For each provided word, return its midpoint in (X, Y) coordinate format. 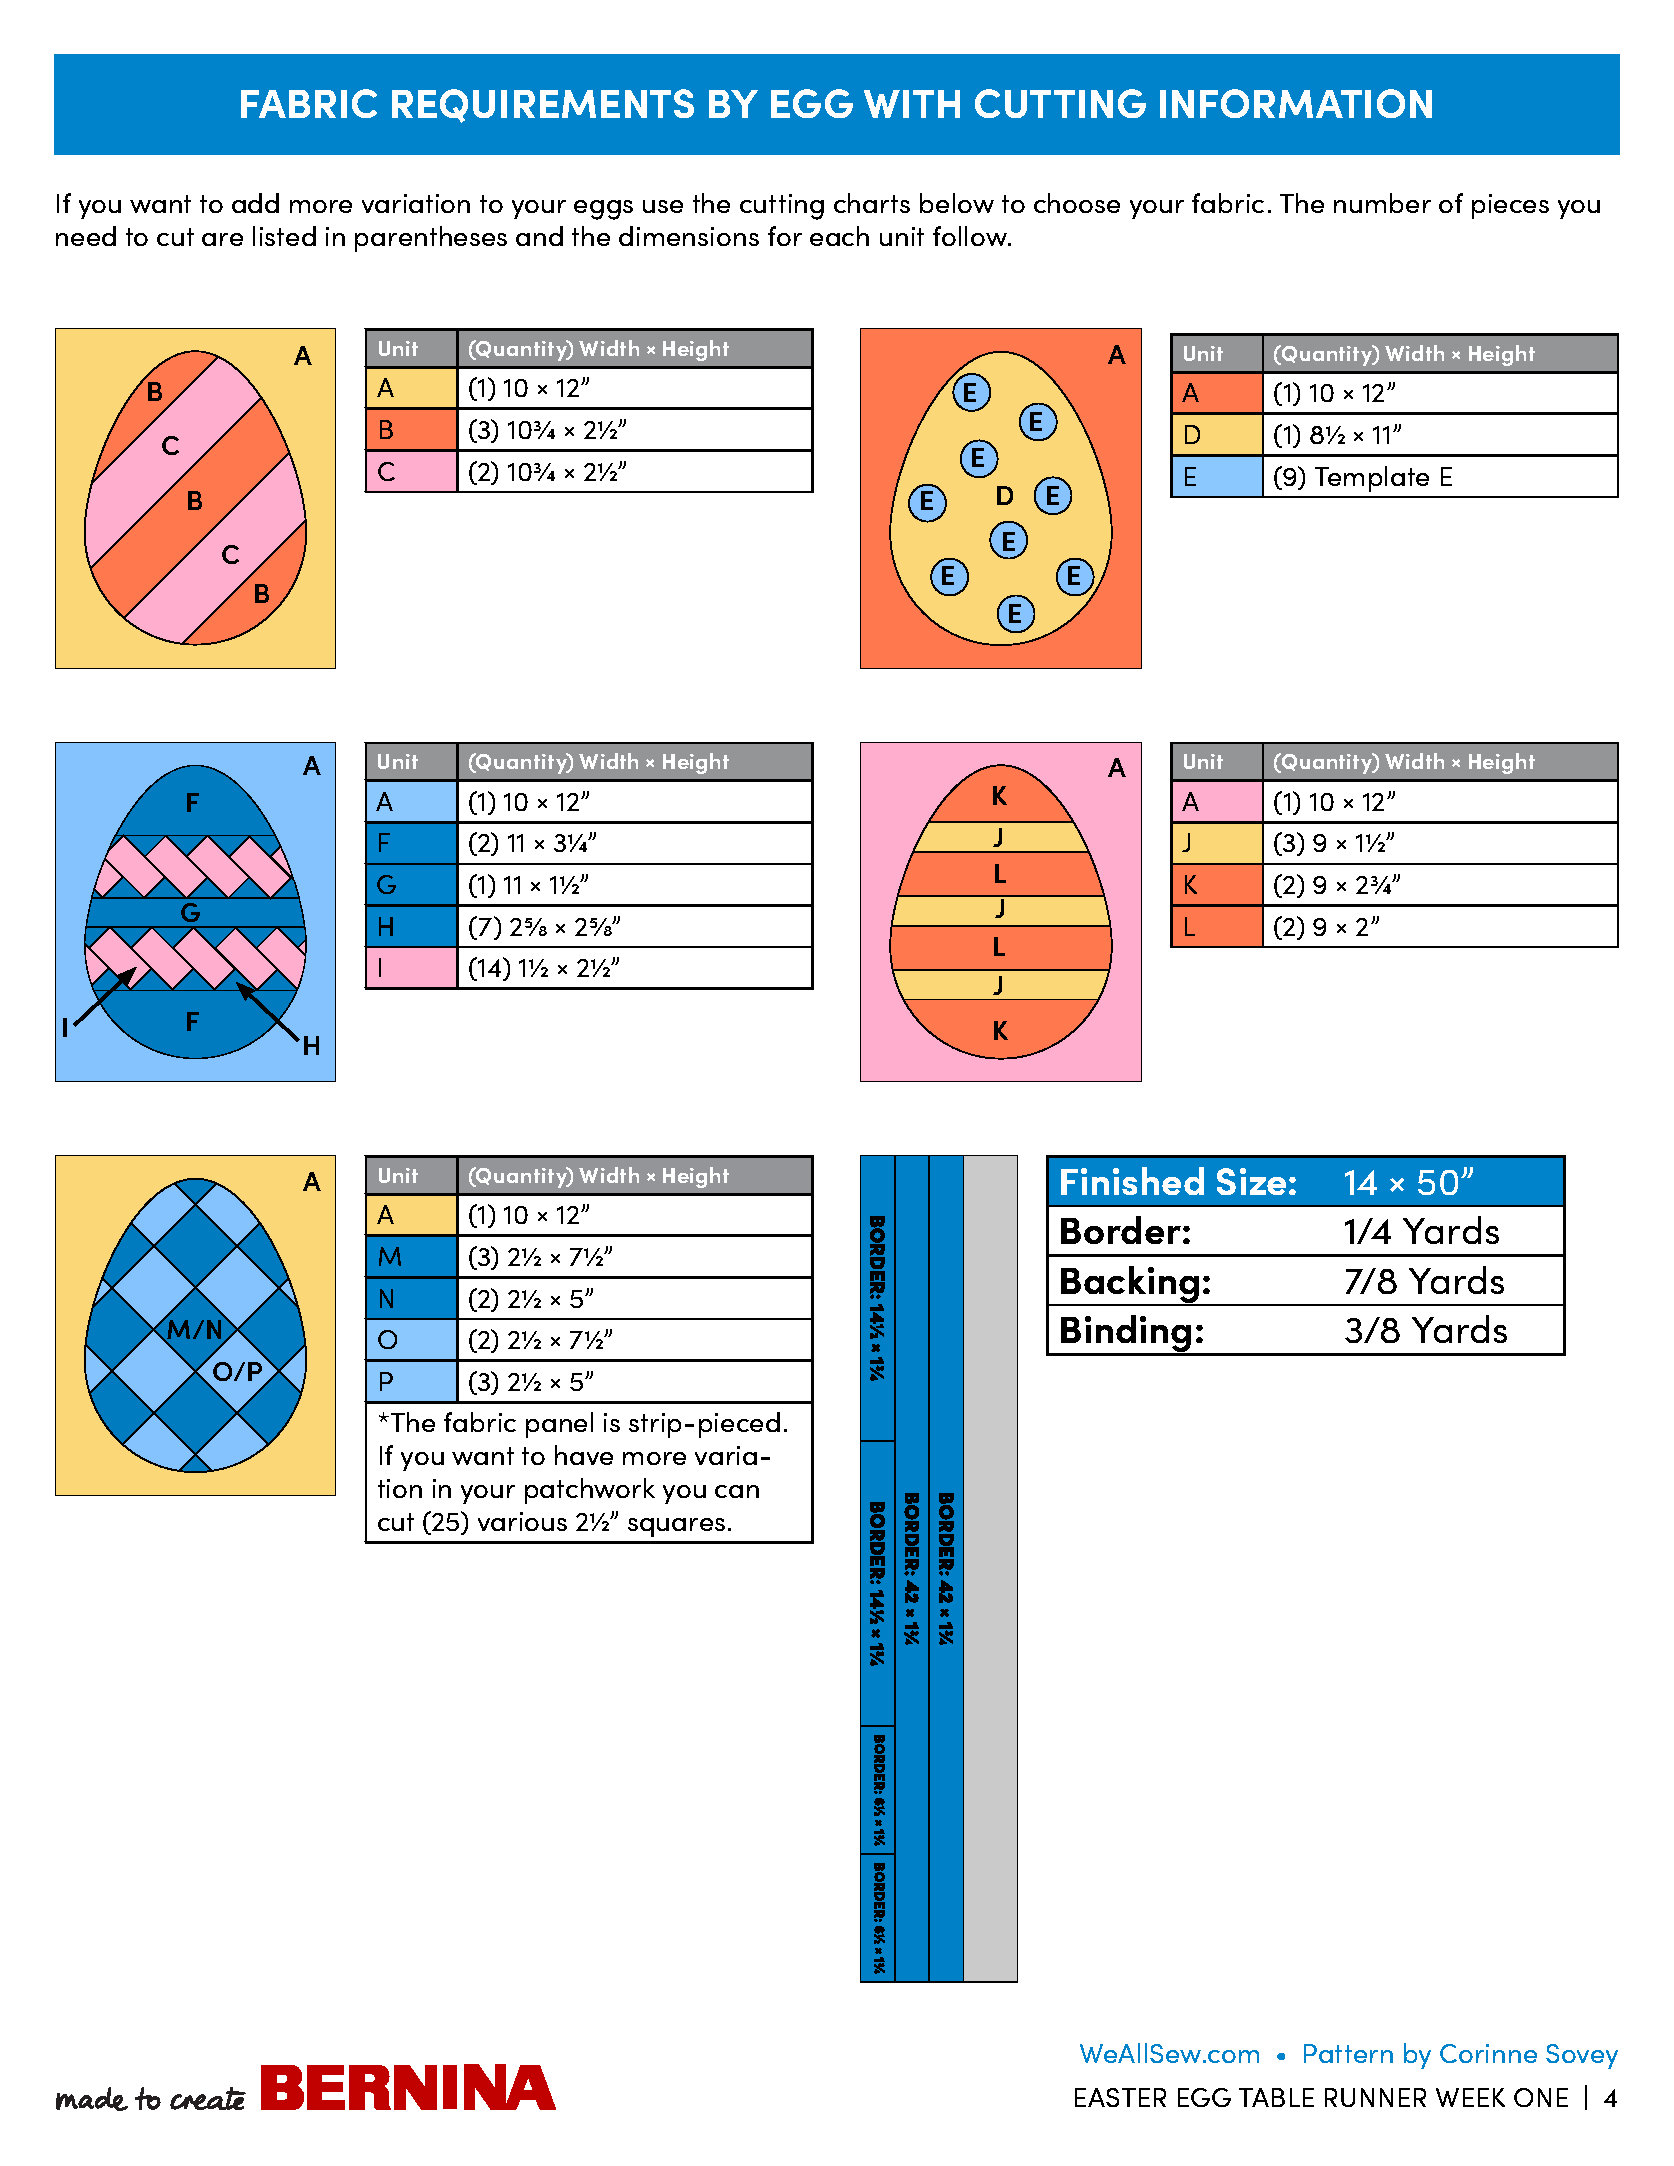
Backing (1130, 1286)
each (839, 236)
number (1382, 203)
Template (1372, 479)
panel (559, 1425)
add (255, 203)
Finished (1132, 1181)
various (522, 1521)
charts (872, 203)
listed (284, 236)
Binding (1126, 1335)
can (737, 1491)
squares (676, 1527)
